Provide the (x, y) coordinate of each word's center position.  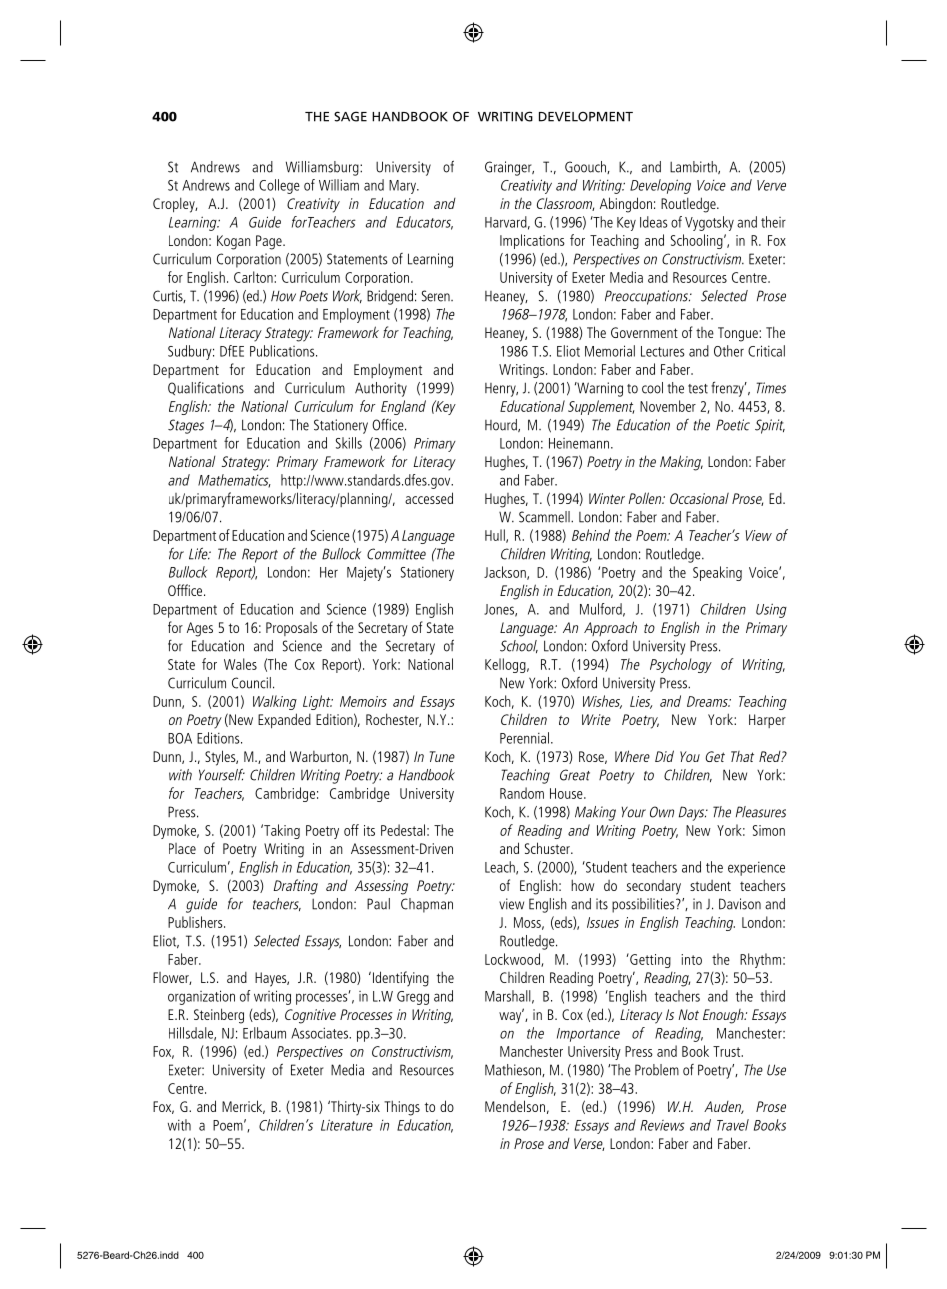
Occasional (699, 498)
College (279, 186)
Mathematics (234, 481)
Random (522, 793)
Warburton (320, 757)
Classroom (565, 204)
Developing (660, 186)
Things (402, 1108)
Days (693, 813)
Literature (347, 1125)
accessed (429, 498)
